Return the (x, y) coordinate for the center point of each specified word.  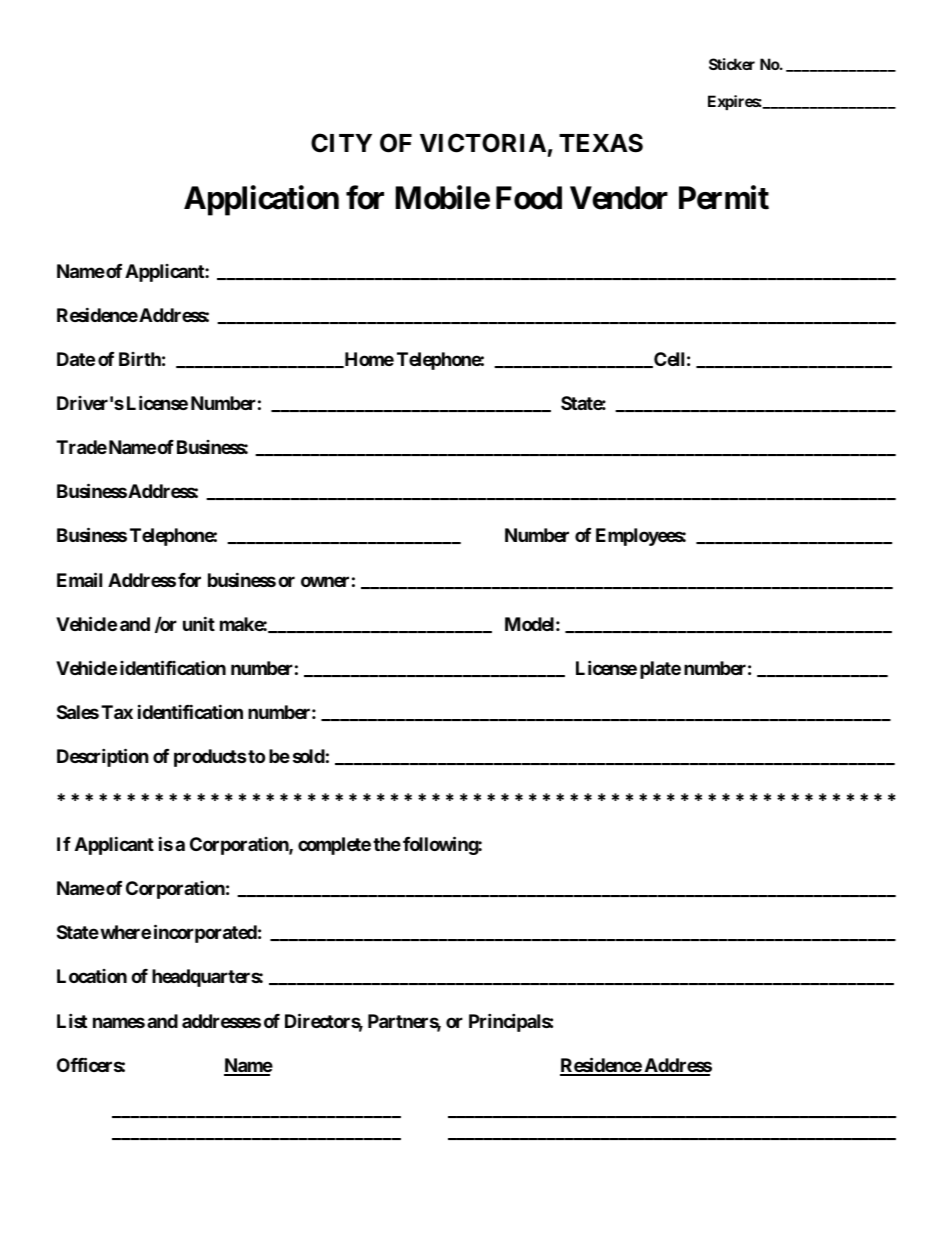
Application (261, 201)
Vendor (619, 198)
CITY (341, 143)
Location (92, 976)
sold (309, 756)
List (72, 1020)
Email (79, 579)
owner (325, 581)
